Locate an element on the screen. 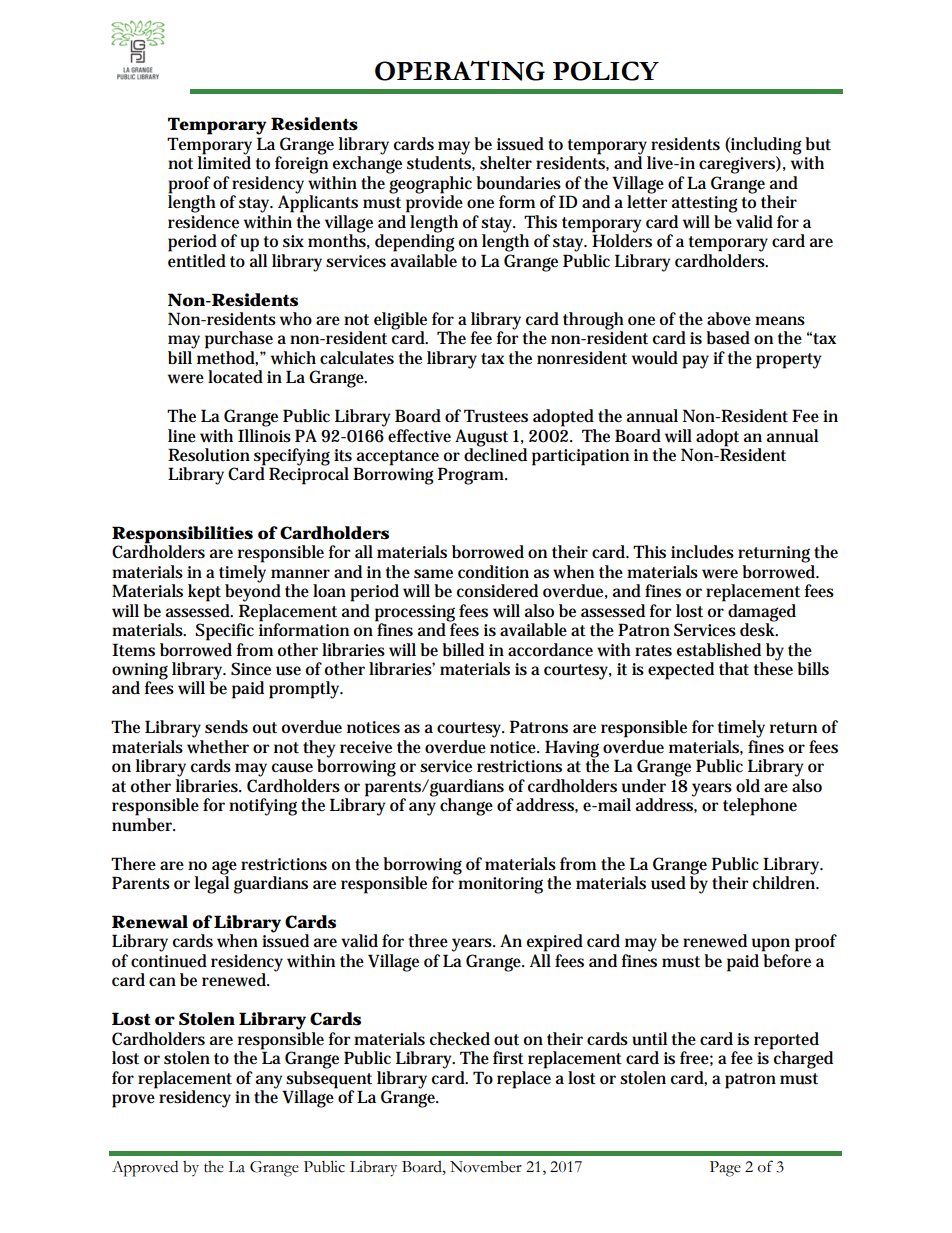  OPERATING is located at coordinates (460, 70).
